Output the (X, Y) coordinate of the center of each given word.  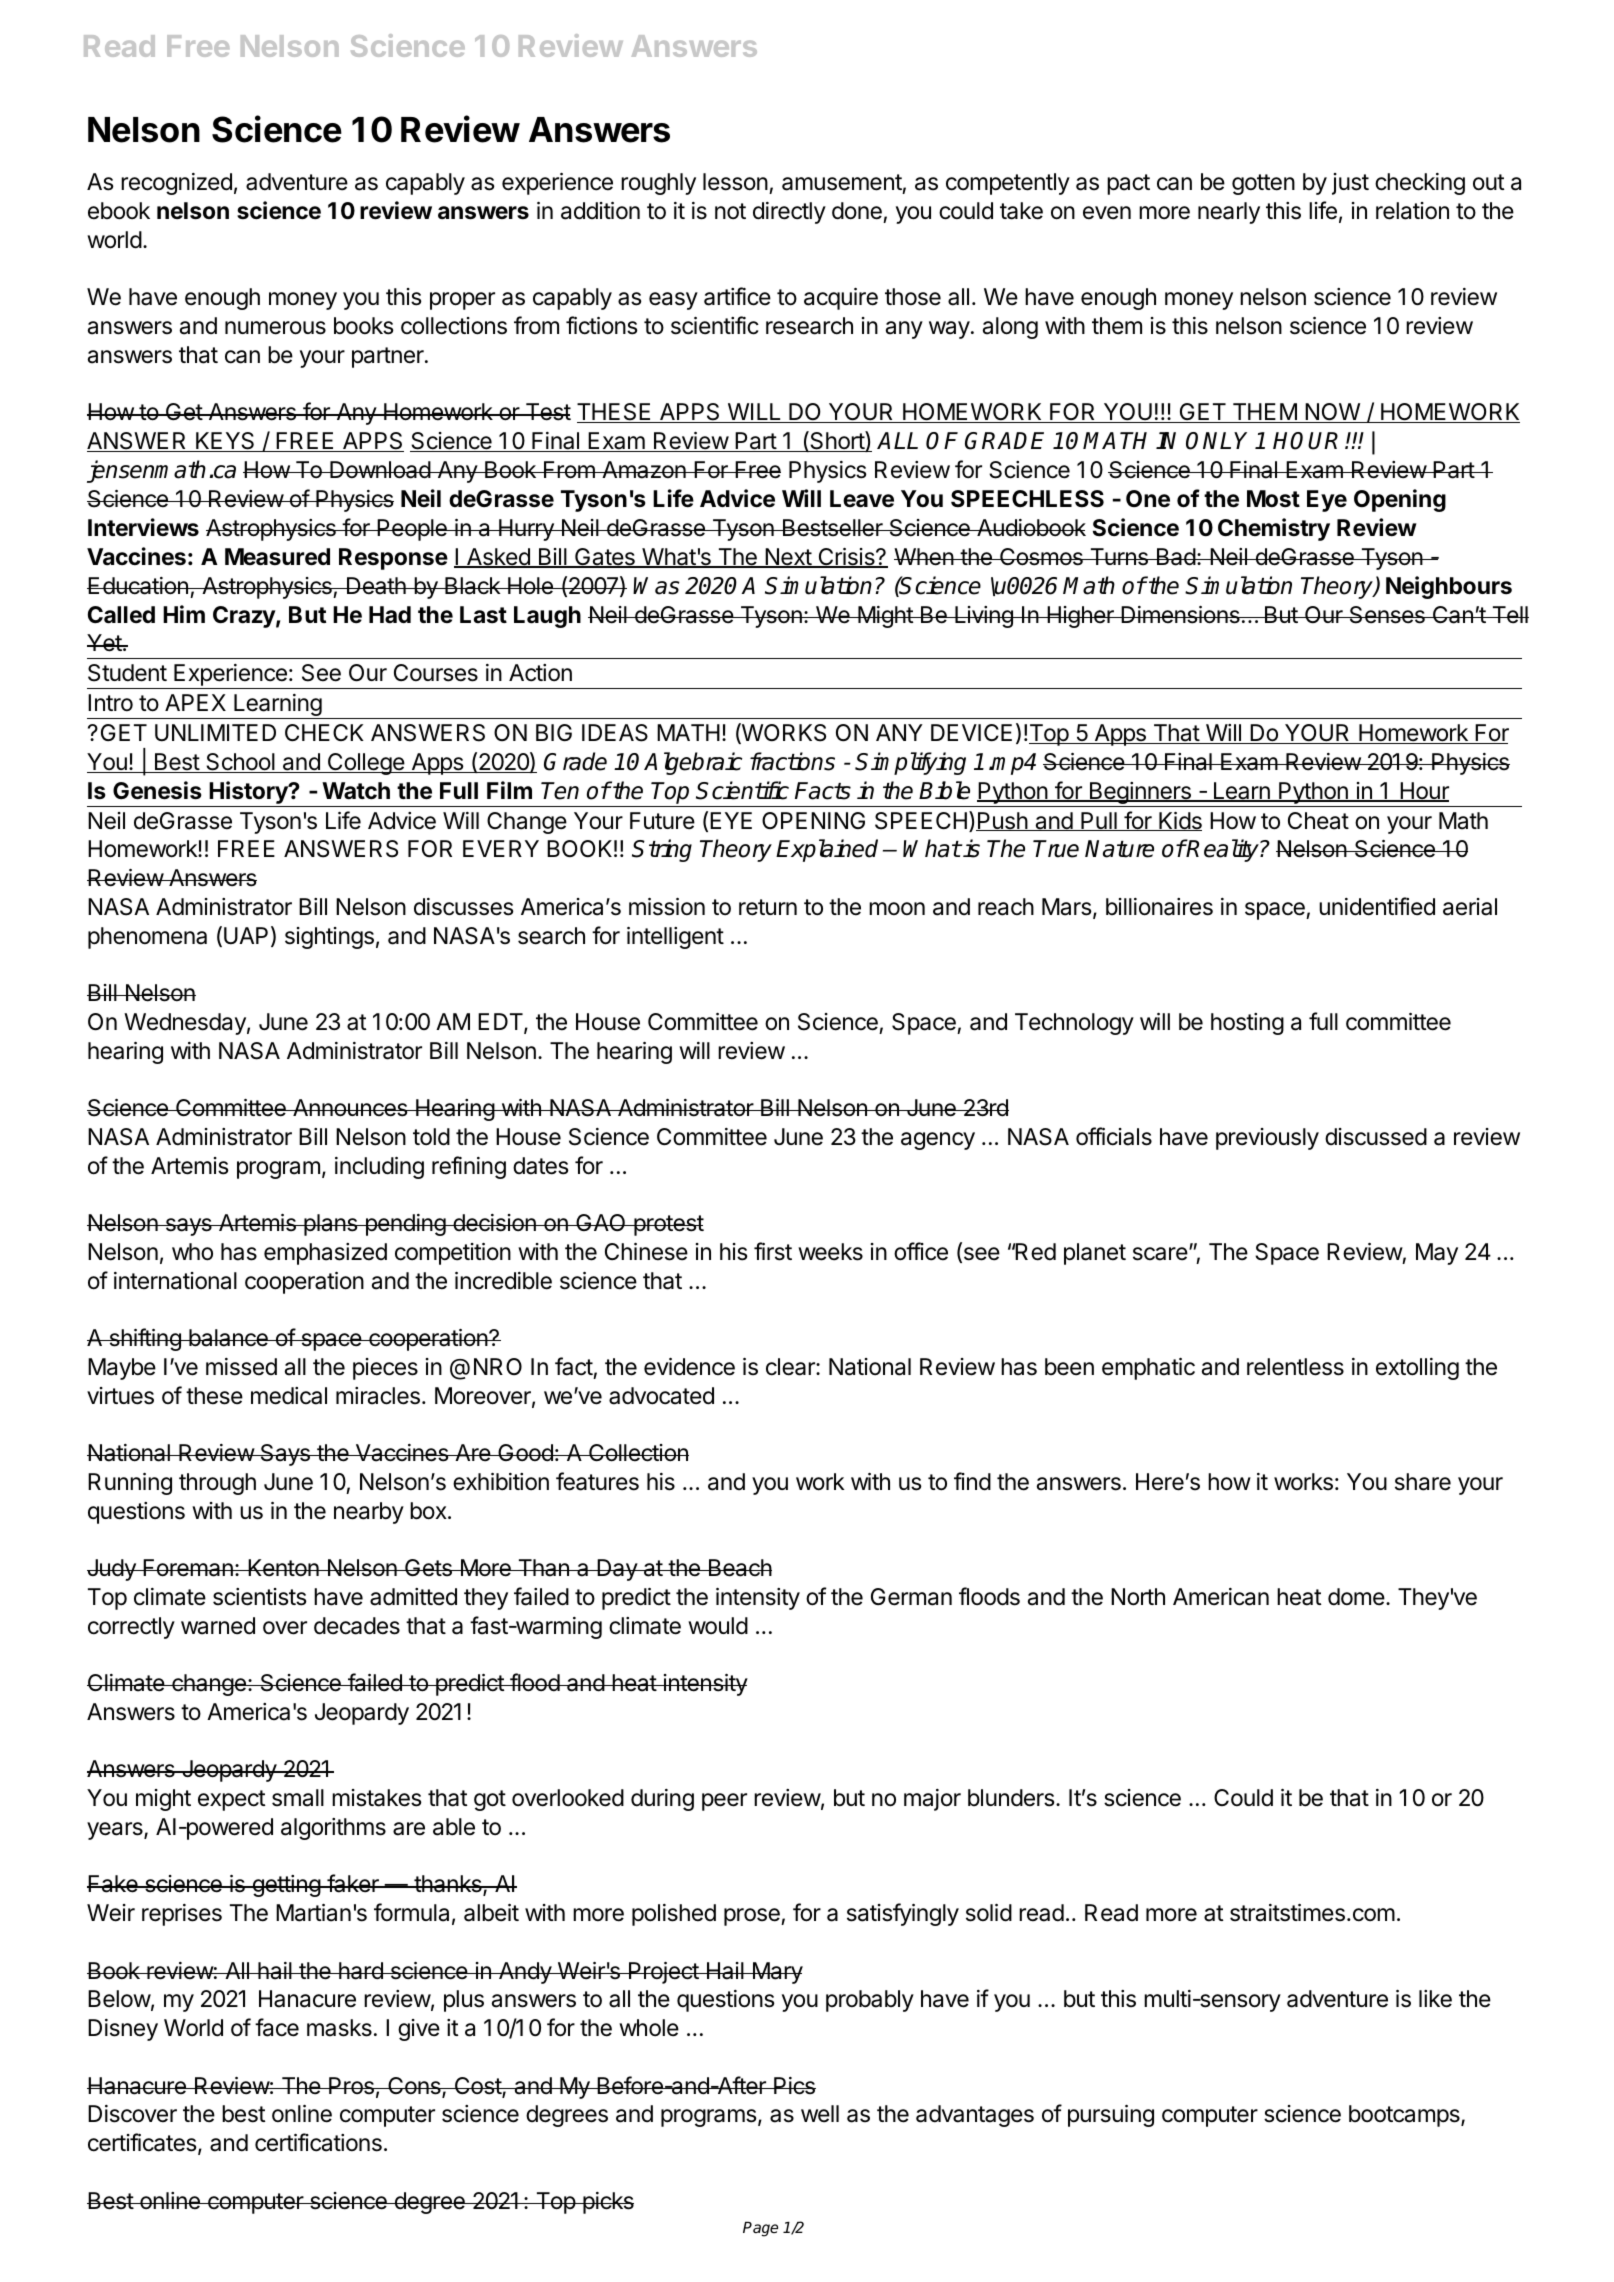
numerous (275, 328)
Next (788, 558)
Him (184, 614)
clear (791, 1367)
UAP (246, 936)
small (298, 1798)
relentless (1295, 1367)
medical (289, 1396)
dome (1356, 1597)
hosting (1247, 1024)
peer (724, 1802)
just (1350, 184)
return (768, 907)
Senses (1387, 615)
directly (789, 213)
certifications (318, 2142)
